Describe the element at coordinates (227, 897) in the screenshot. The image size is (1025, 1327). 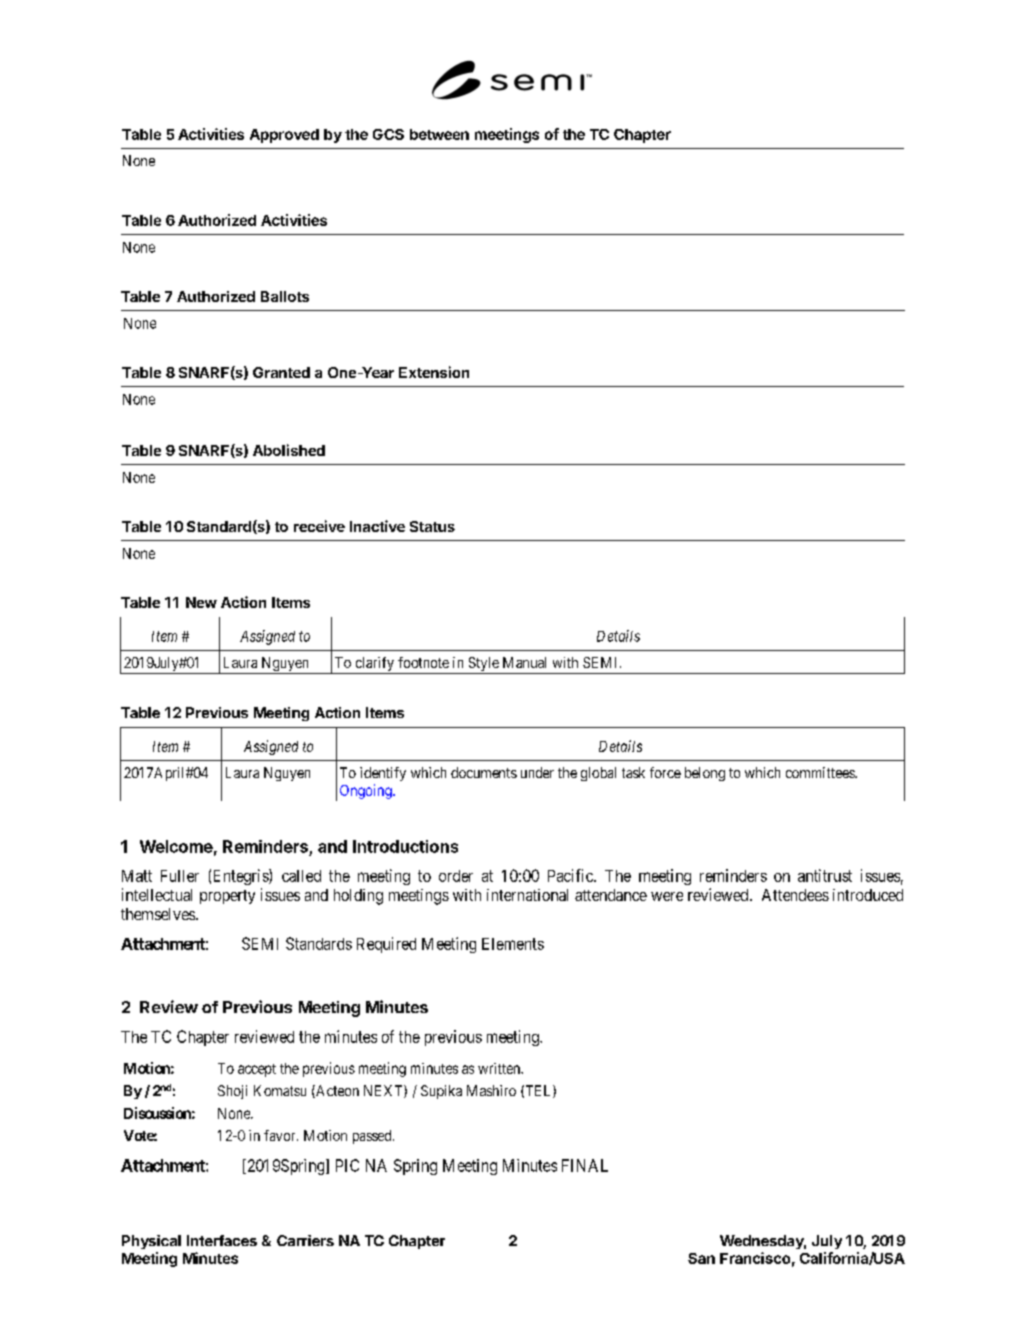
I see `property` at that location.
